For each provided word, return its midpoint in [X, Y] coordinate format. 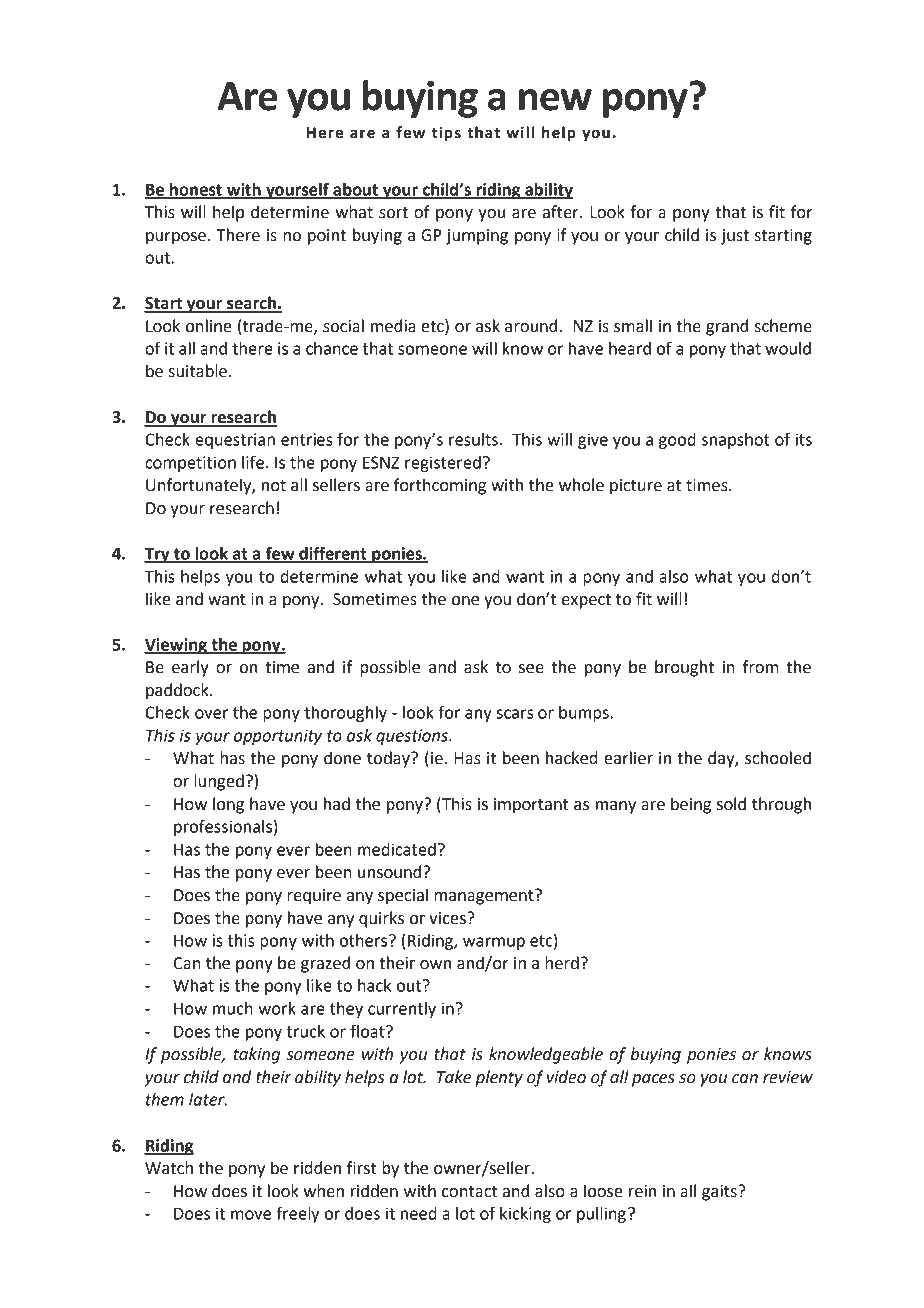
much [233, 1008]
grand [727, 327]
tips [446, 134]
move [251, 1215]
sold [731, 804]
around [532, 326]
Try [158, 555]
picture [636, 487]
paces [653, 1080]
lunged [219, 782]
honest [196, 190]
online [209, 326]
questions [413, 737]
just [735, 237]
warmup [494, 943]
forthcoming [440, 486]
